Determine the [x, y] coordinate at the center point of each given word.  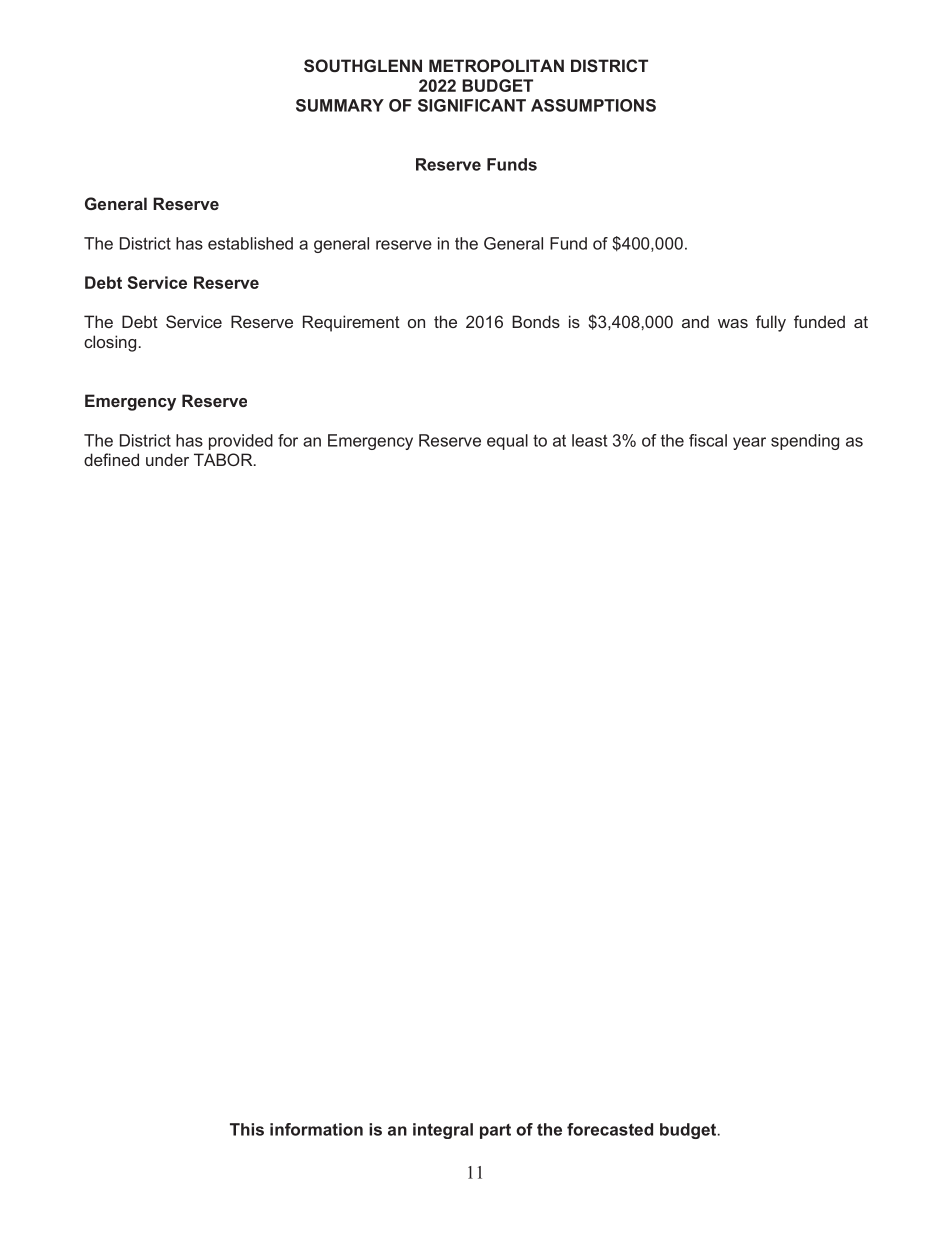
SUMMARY [340, 105]
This [247, 1129]
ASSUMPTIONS [593, 105]
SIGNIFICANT [472, 105]
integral [443, 1131]
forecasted [610, 1129]
